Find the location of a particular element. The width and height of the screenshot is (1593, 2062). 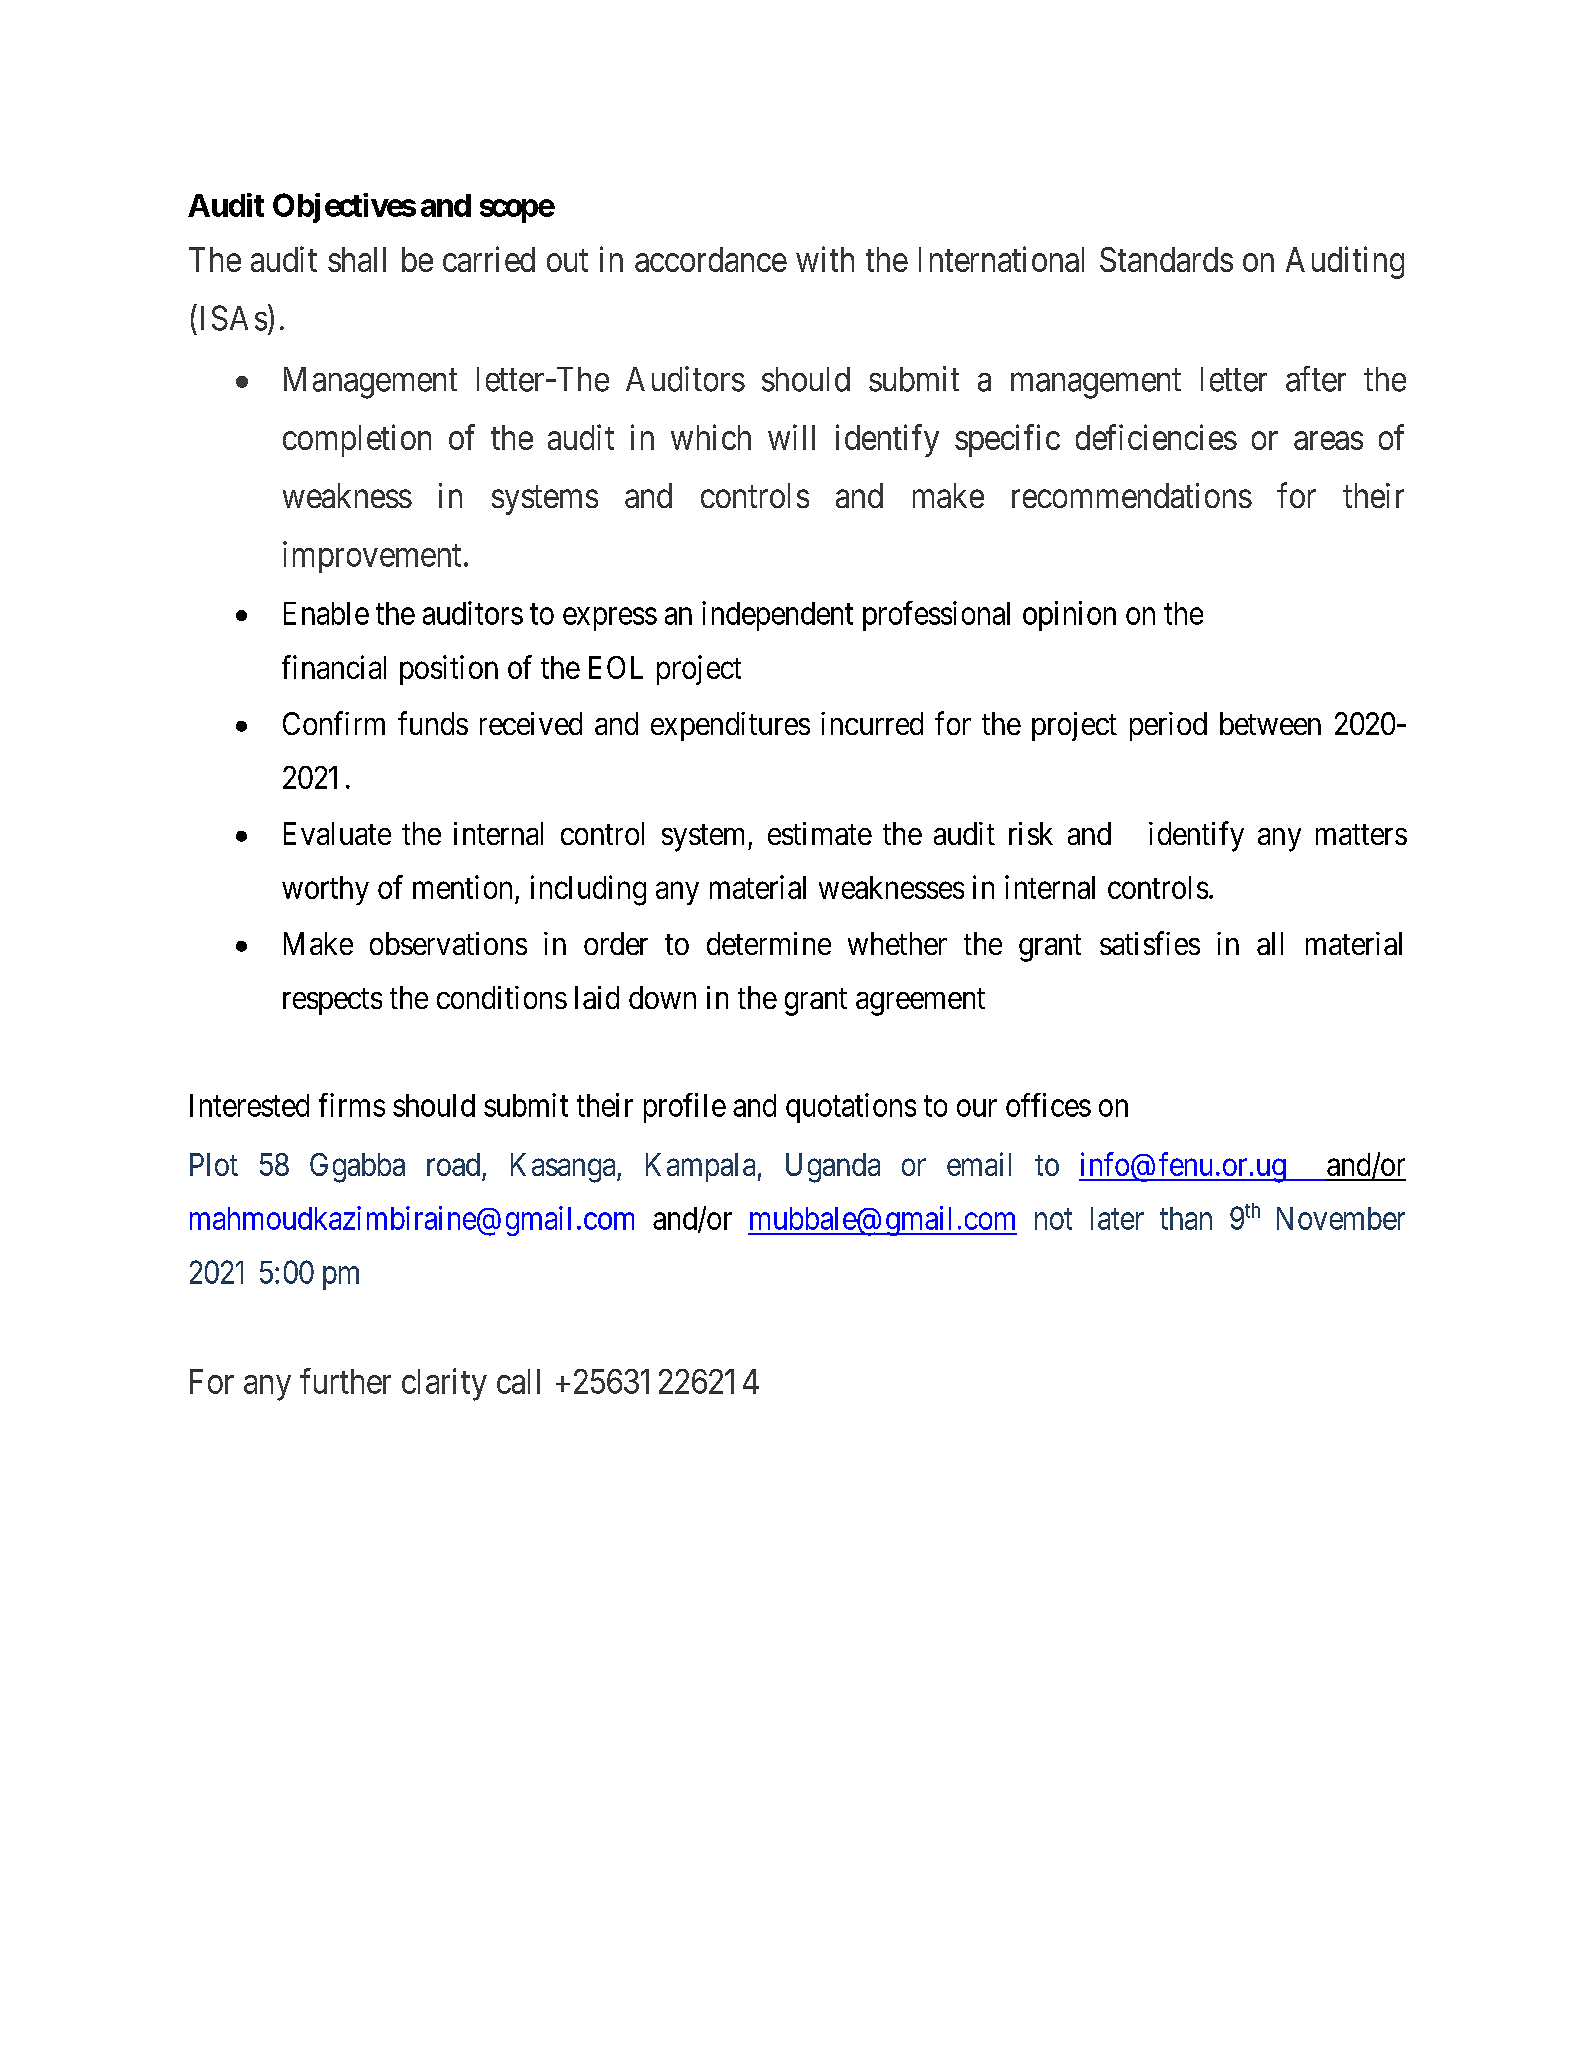

risk is located at coordinates (1031, 833).
